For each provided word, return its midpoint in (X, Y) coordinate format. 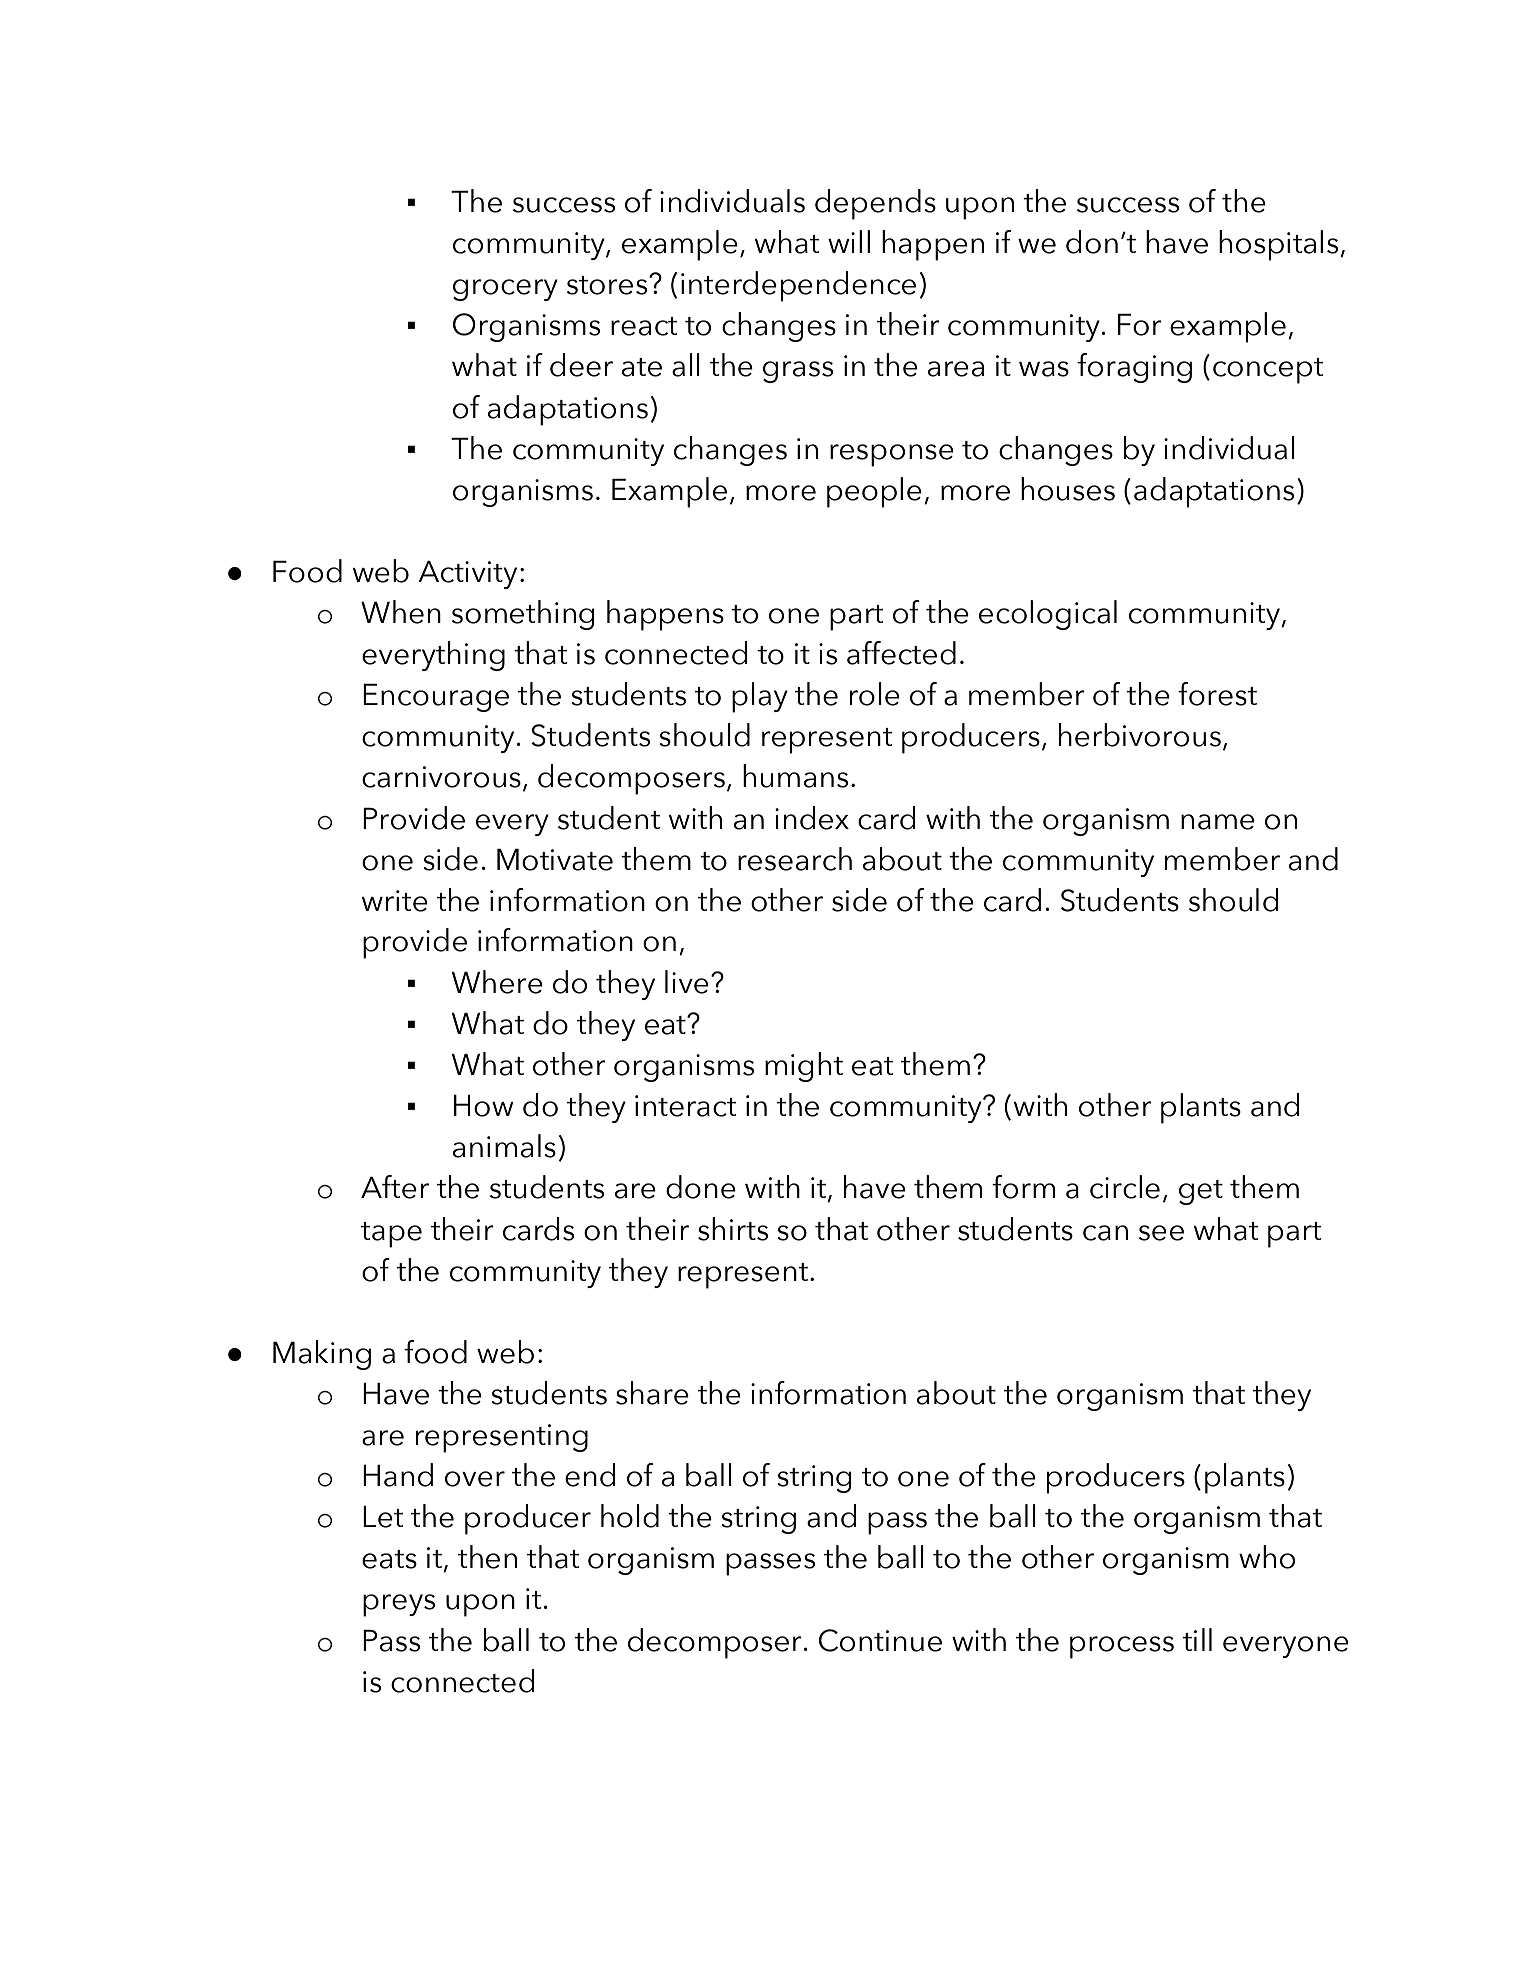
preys (399, 1605)
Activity (467, 575)
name (1218, 822)
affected (901, 653)
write (395, 901)
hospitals (1280, 245)
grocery (505, 290)
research (795, 859)
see (1161, 1233)
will (849, 241)
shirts (733, 1229)
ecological (1048, 615)
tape (391, 1235)
